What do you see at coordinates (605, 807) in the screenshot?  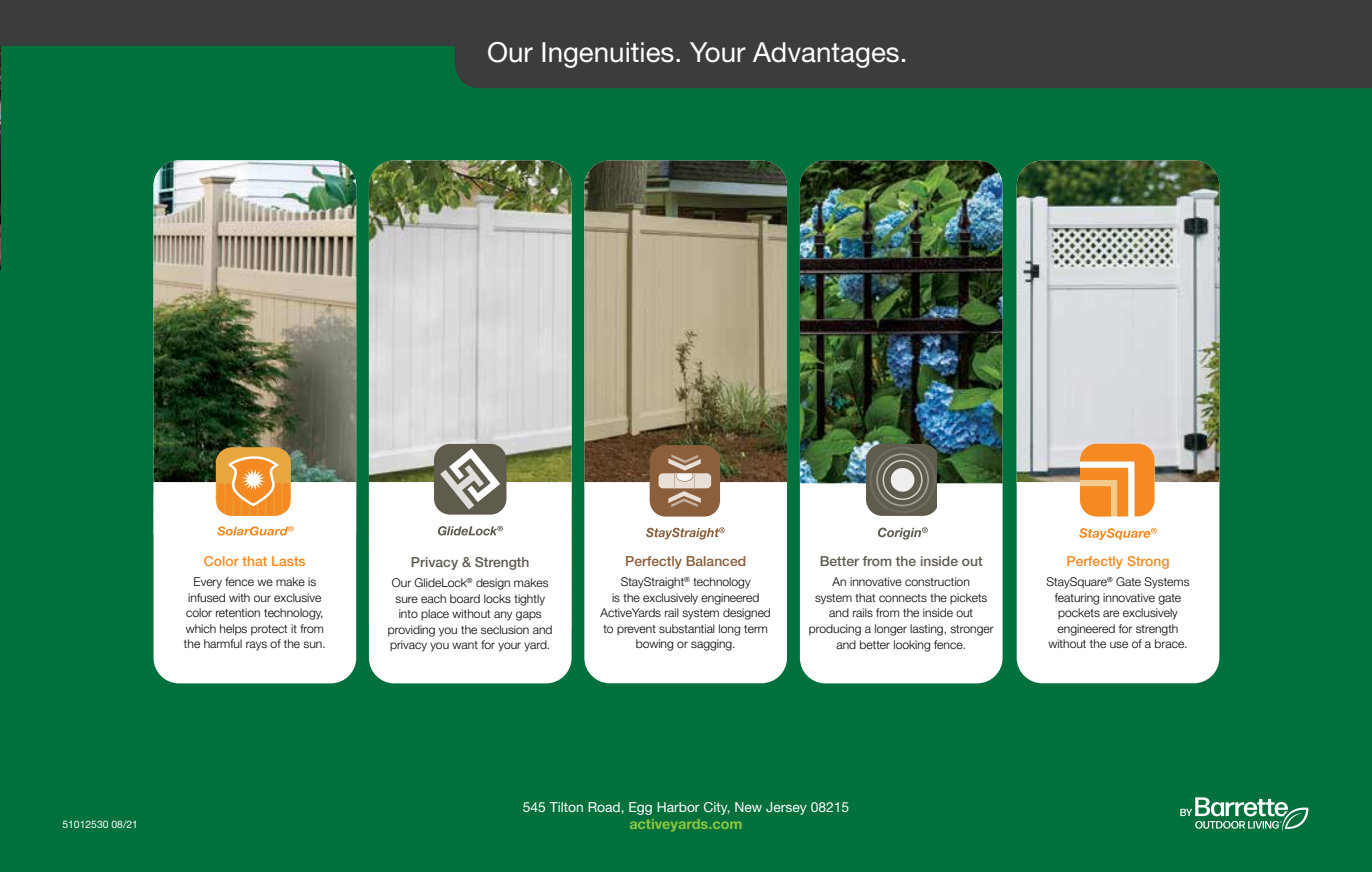 I see `Road` at bounding box center [605, 807].
